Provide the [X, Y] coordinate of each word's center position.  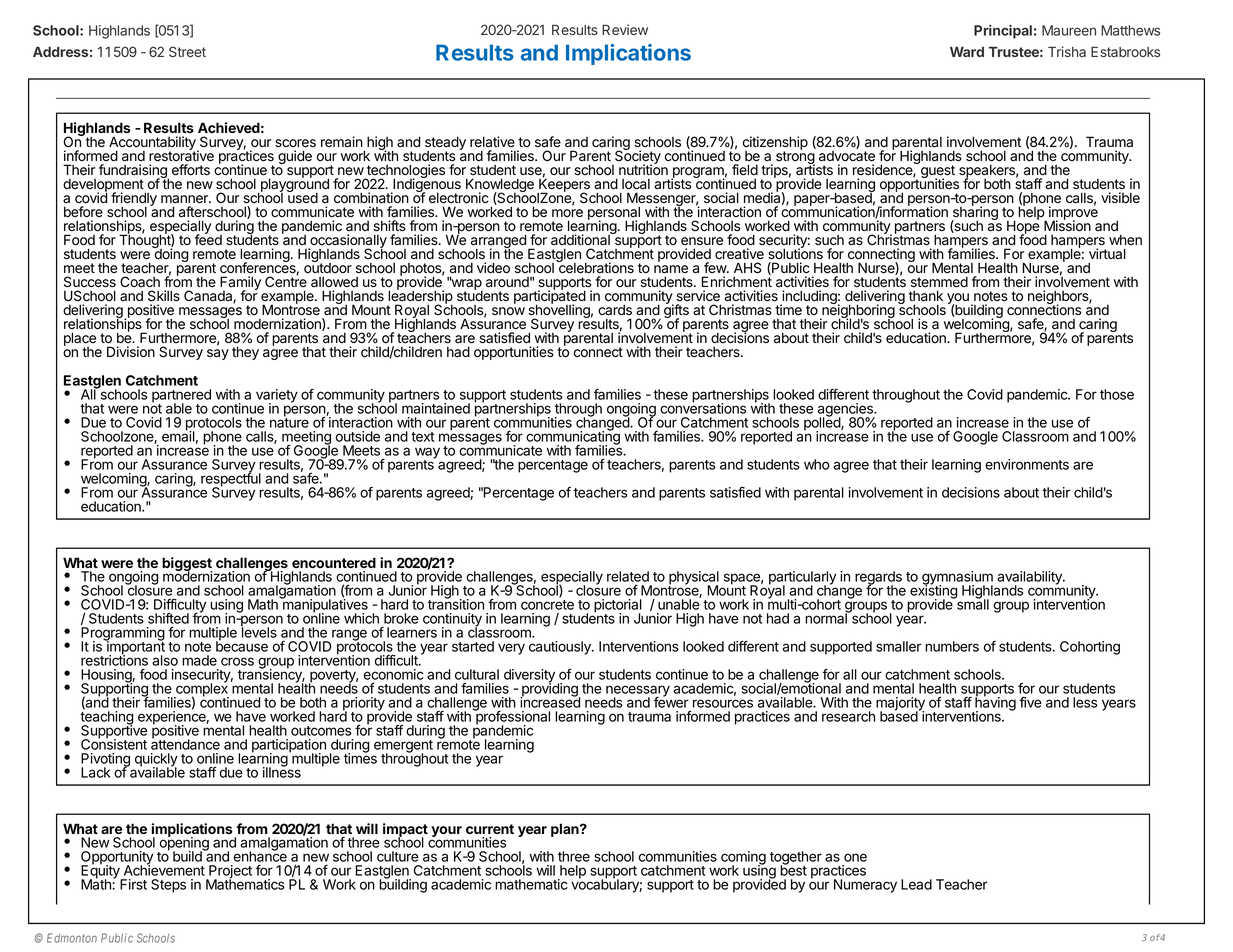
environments [1027, 464]
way [427, 454]
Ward [967, 51]
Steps [168, 886]
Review [625, 29]
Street [187, 51]
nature [289, 422]
